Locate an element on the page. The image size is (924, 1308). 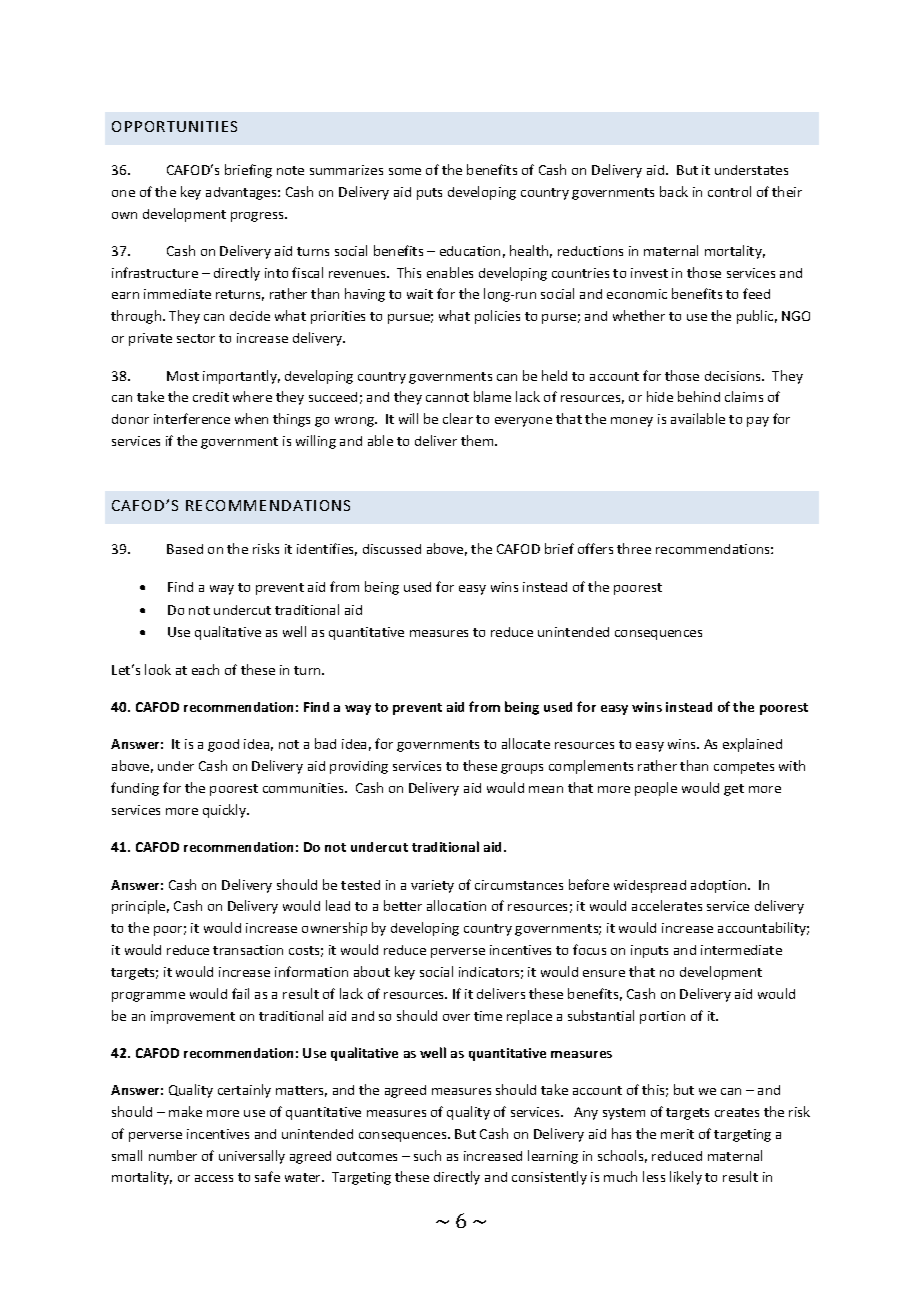
control is located at coordinates (729, 191).
